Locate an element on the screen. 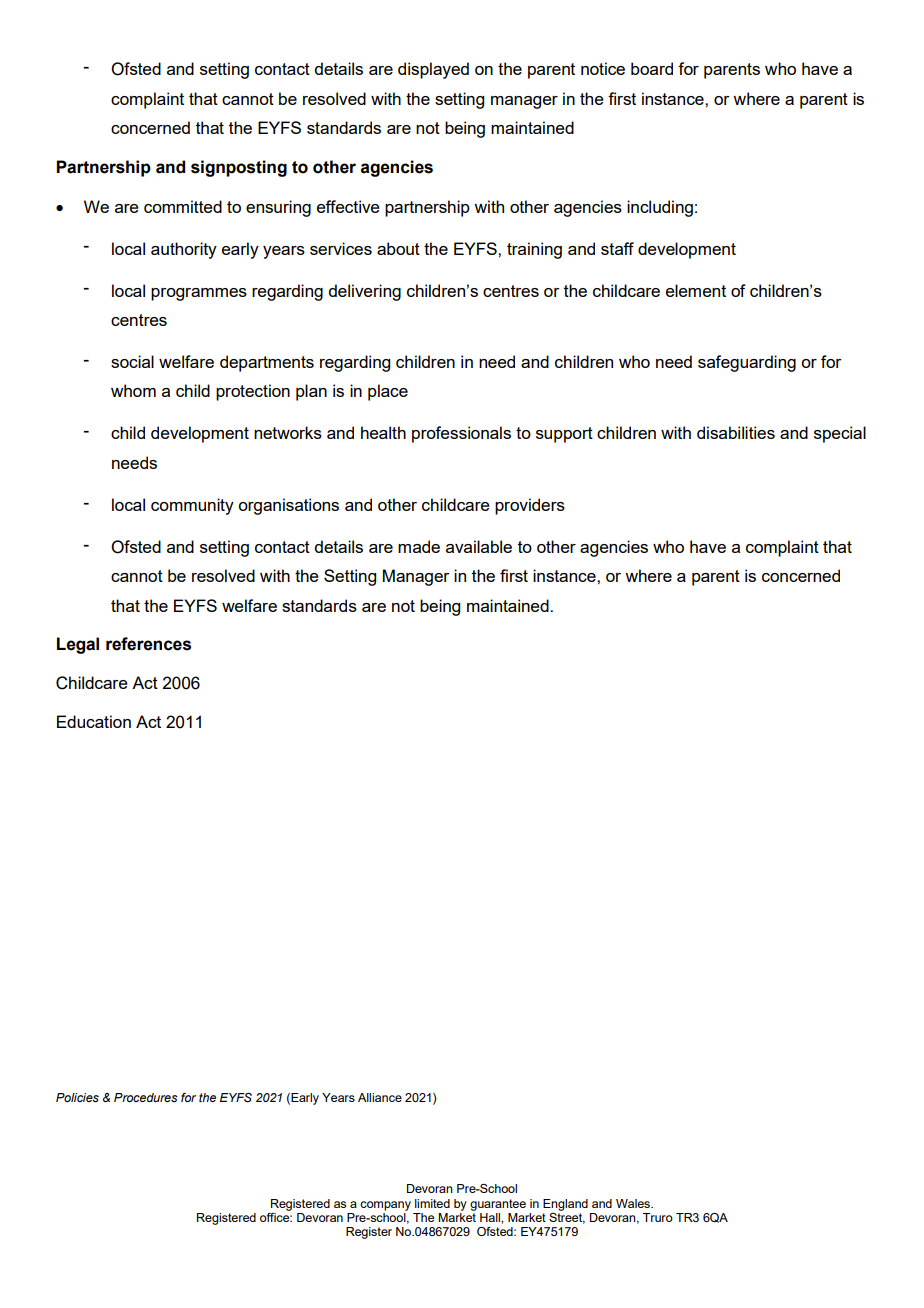  community is located at coordinates (192, 506).
